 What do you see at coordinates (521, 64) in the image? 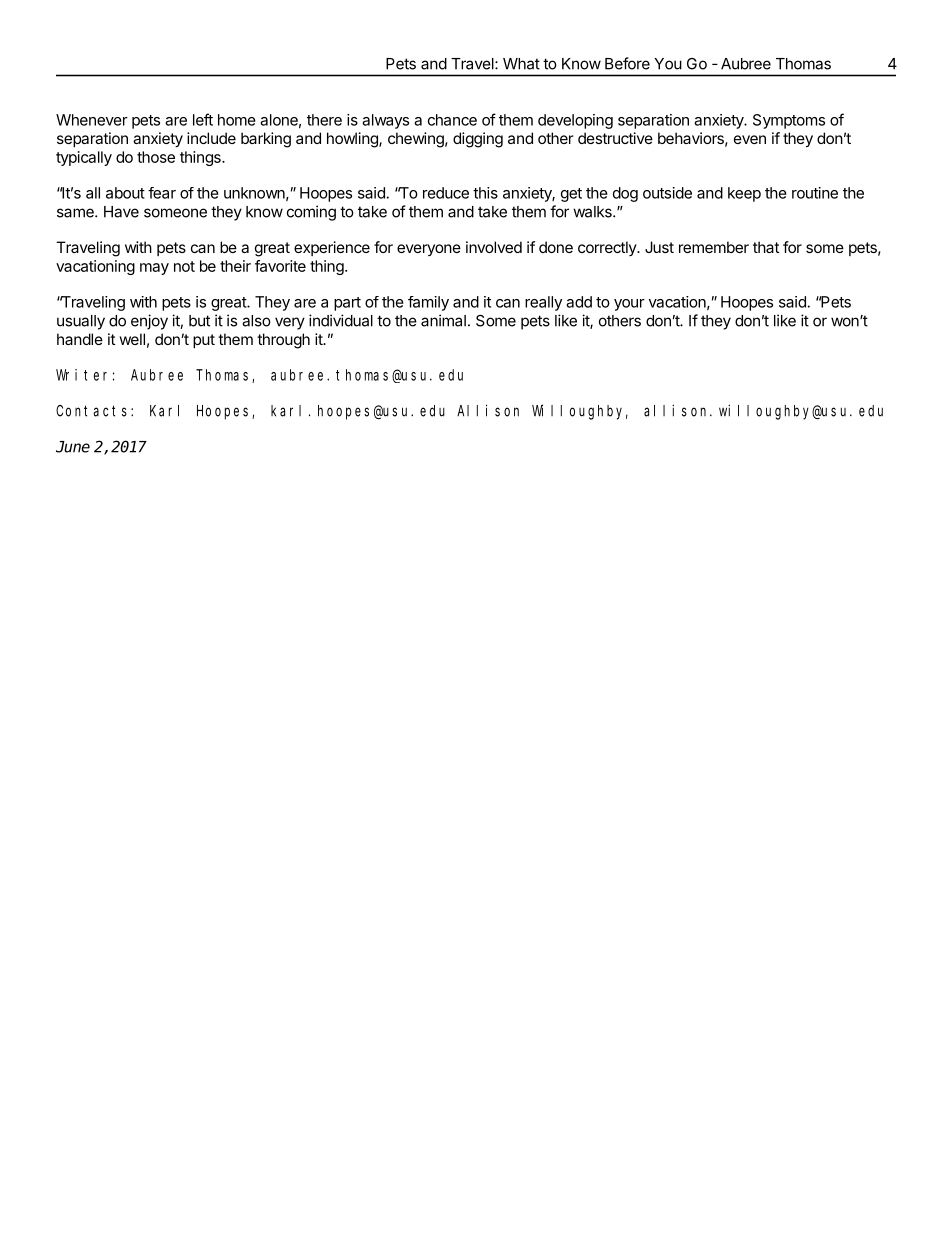
I see `What` at bounding box center [521, 64].
